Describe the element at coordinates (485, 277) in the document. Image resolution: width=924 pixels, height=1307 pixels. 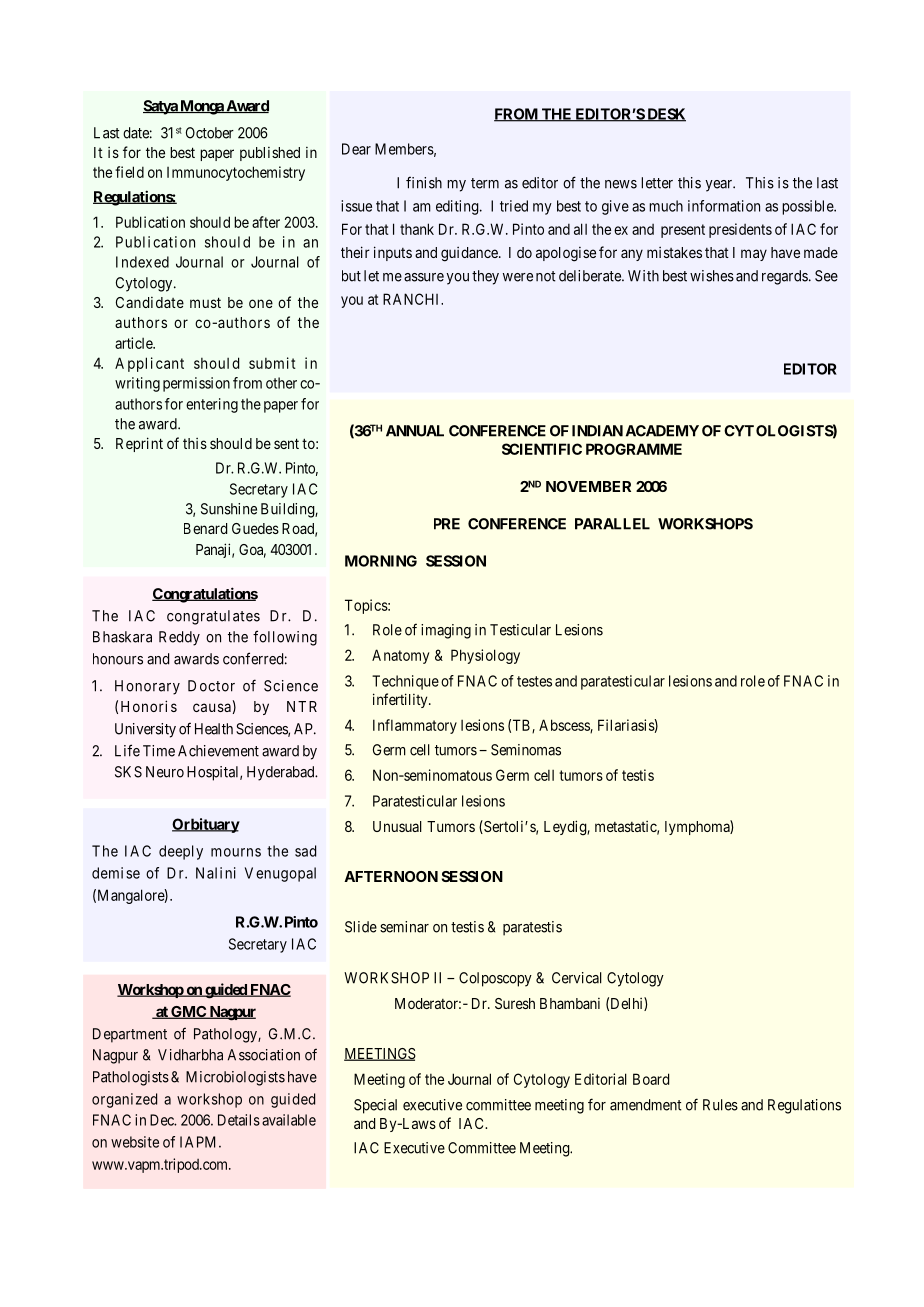
I see `they` at that location.
